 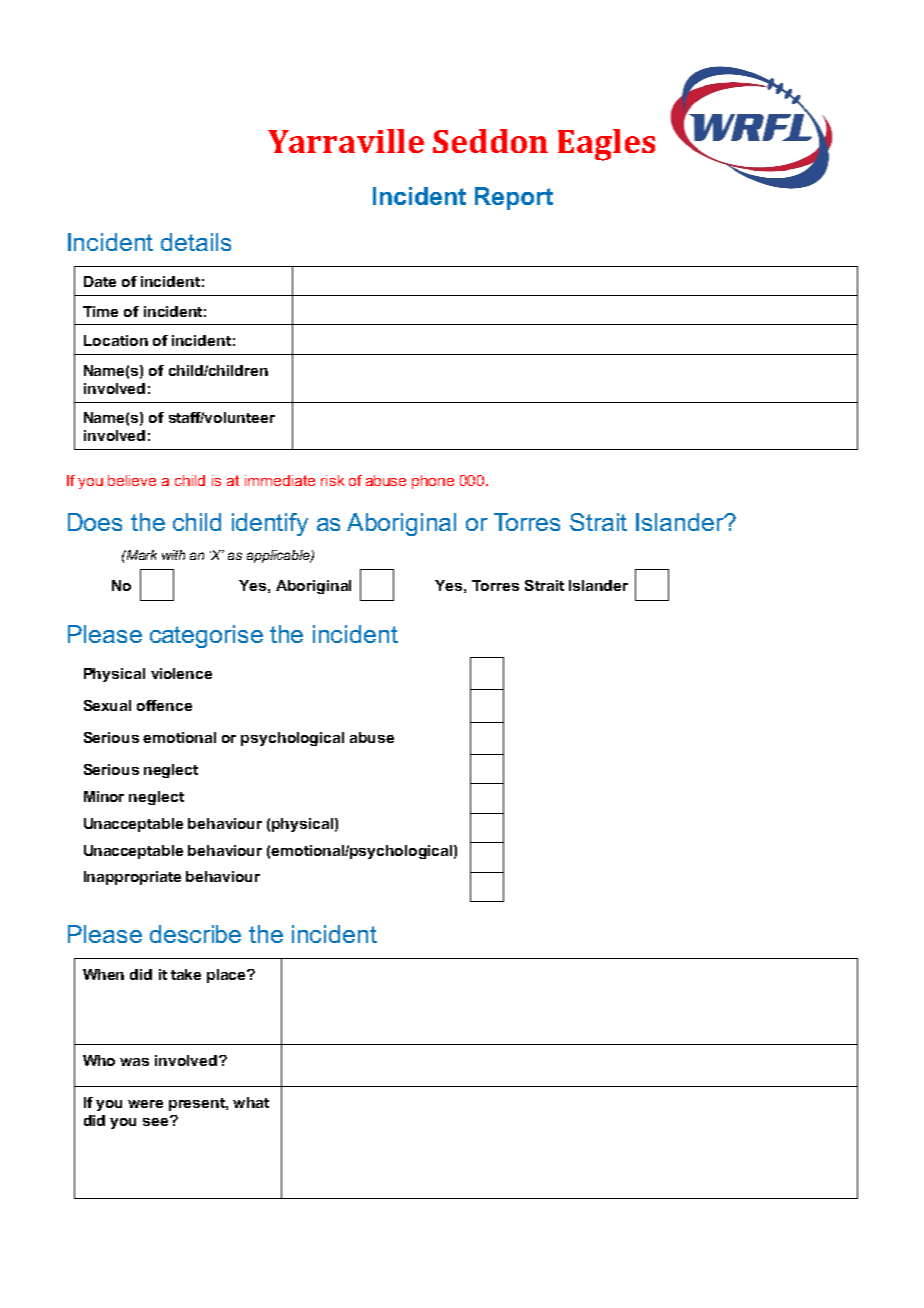 I want to click on Seddon, so click(x=490, y=141).
